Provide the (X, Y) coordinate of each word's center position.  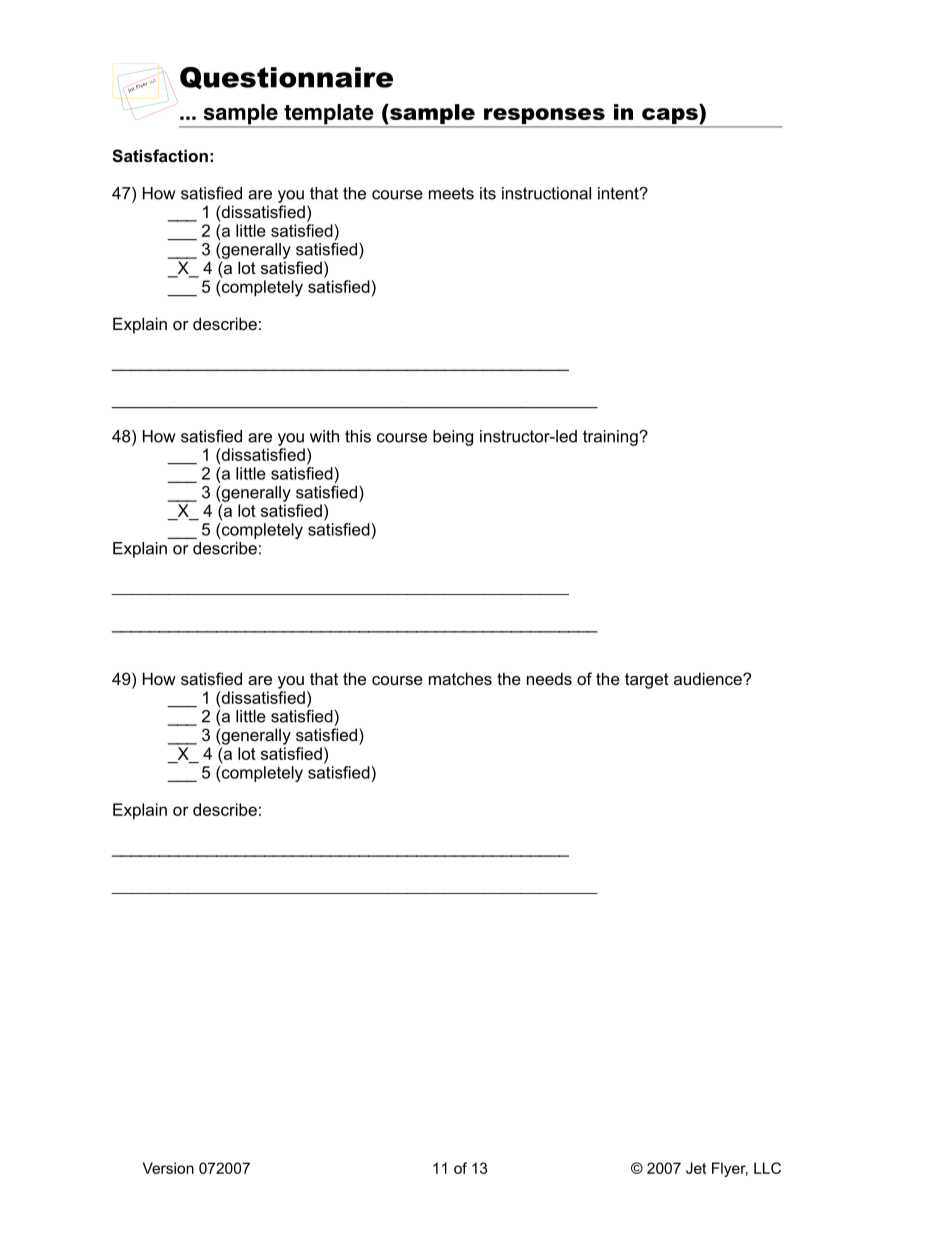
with (324, 436)
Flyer (730, 1169)
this (358, 436)
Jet (696, 1168)
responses (544, 117)
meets (451, 193)
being (453, 438)
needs (549, 678)
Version (168, 1168)
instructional (546, 193)
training (611, 438)
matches (460, 678)
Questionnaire (286, 78)
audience (709, 678)
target (647, 681)
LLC (767, 1168)
